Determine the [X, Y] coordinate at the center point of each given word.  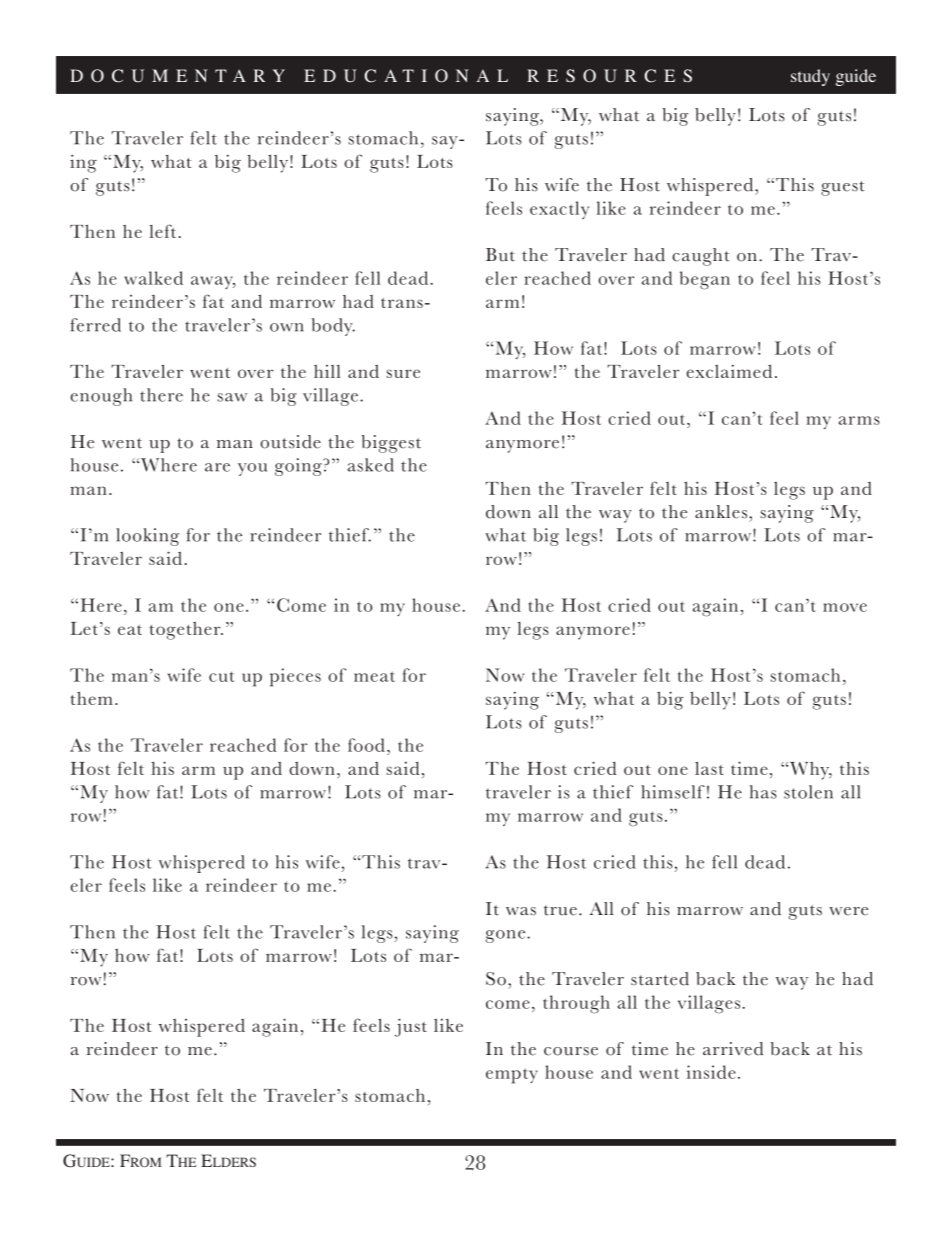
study [810, 77]
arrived [733, 1049]
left [162, 231]
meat [374, 676]
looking [147, 537]
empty [512, 1076]
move [845, 607]
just [411, 1027]
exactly [559, 210]
